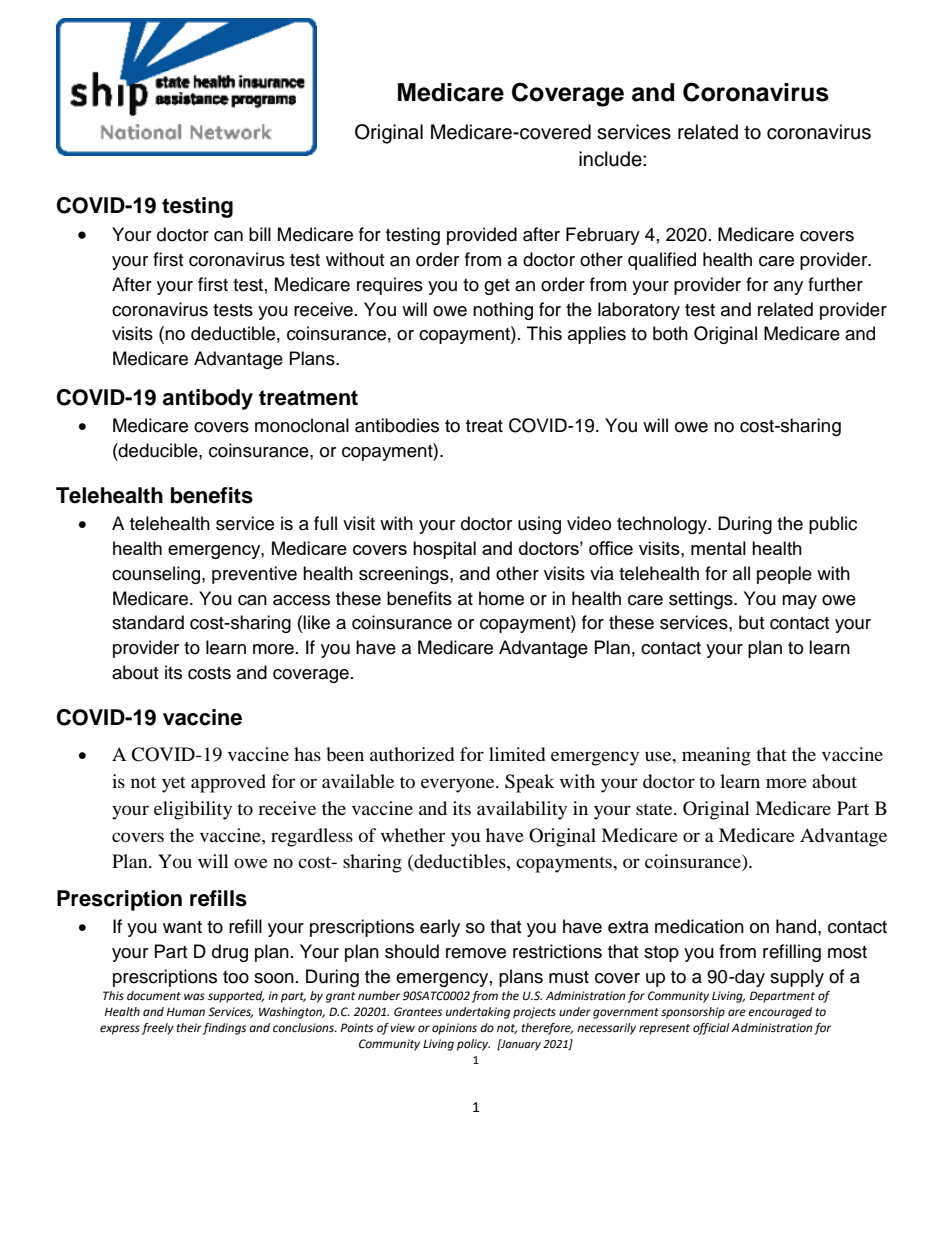  I want to click on approved, so click(228, 783).
